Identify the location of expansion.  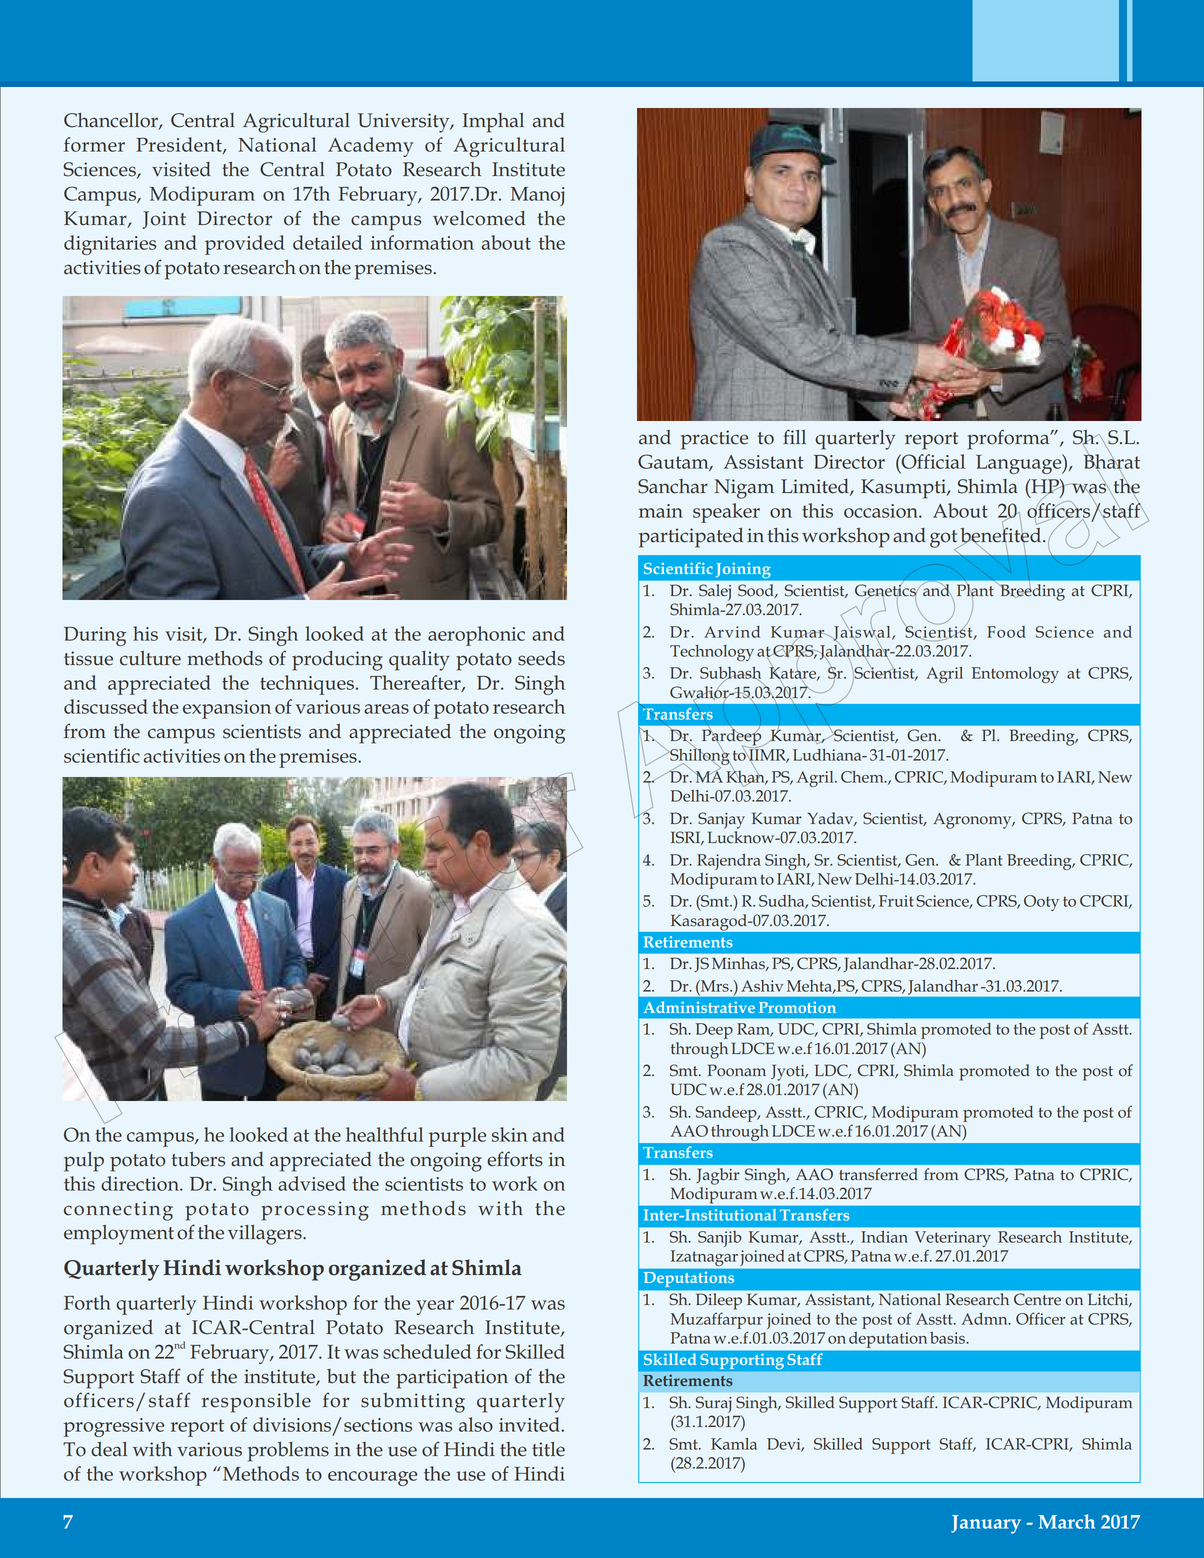
(227, 709).
